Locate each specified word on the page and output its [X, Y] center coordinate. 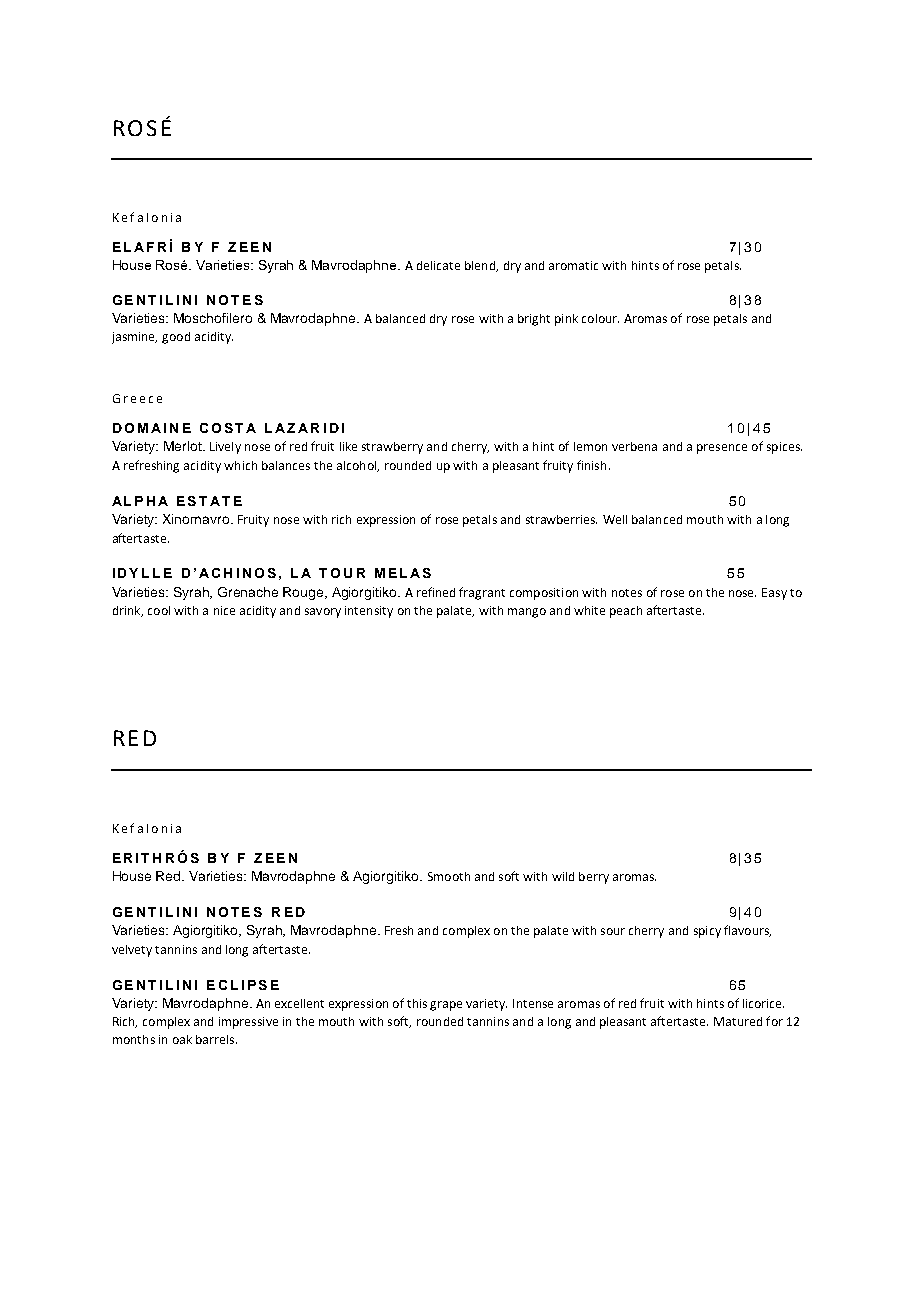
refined [436, 592]
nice [224, 610]
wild [563, 876]
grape [446, 1006]
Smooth [449, 876]
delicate [438, 265]
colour [600, 318]
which [240, 465]
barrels [216, 1039]
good [176, 338]
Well [615, 519]
